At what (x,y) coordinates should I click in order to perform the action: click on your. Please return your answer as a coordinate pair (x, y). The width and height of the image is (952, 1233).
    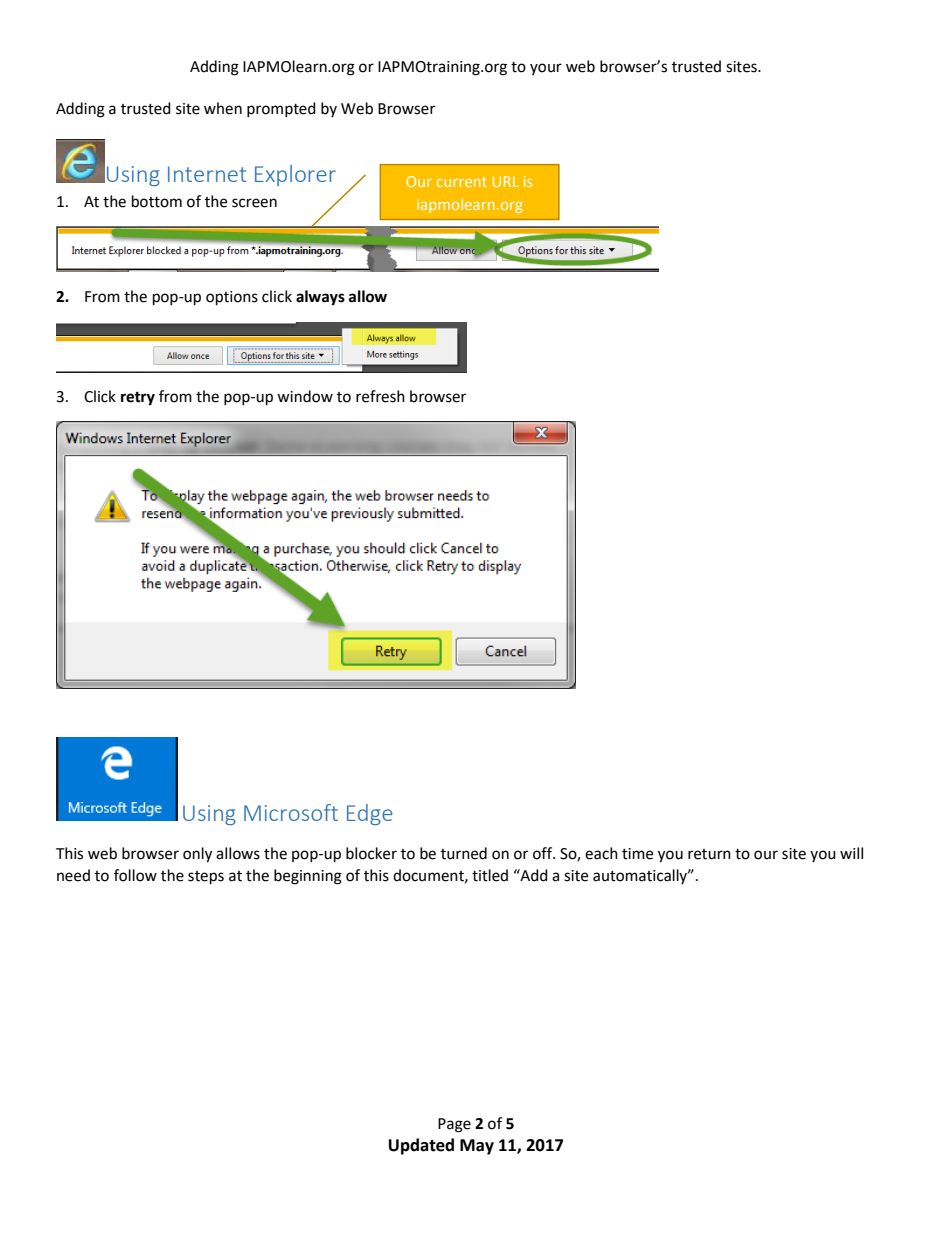
    Looking at the image, I should click on (546, 69).
